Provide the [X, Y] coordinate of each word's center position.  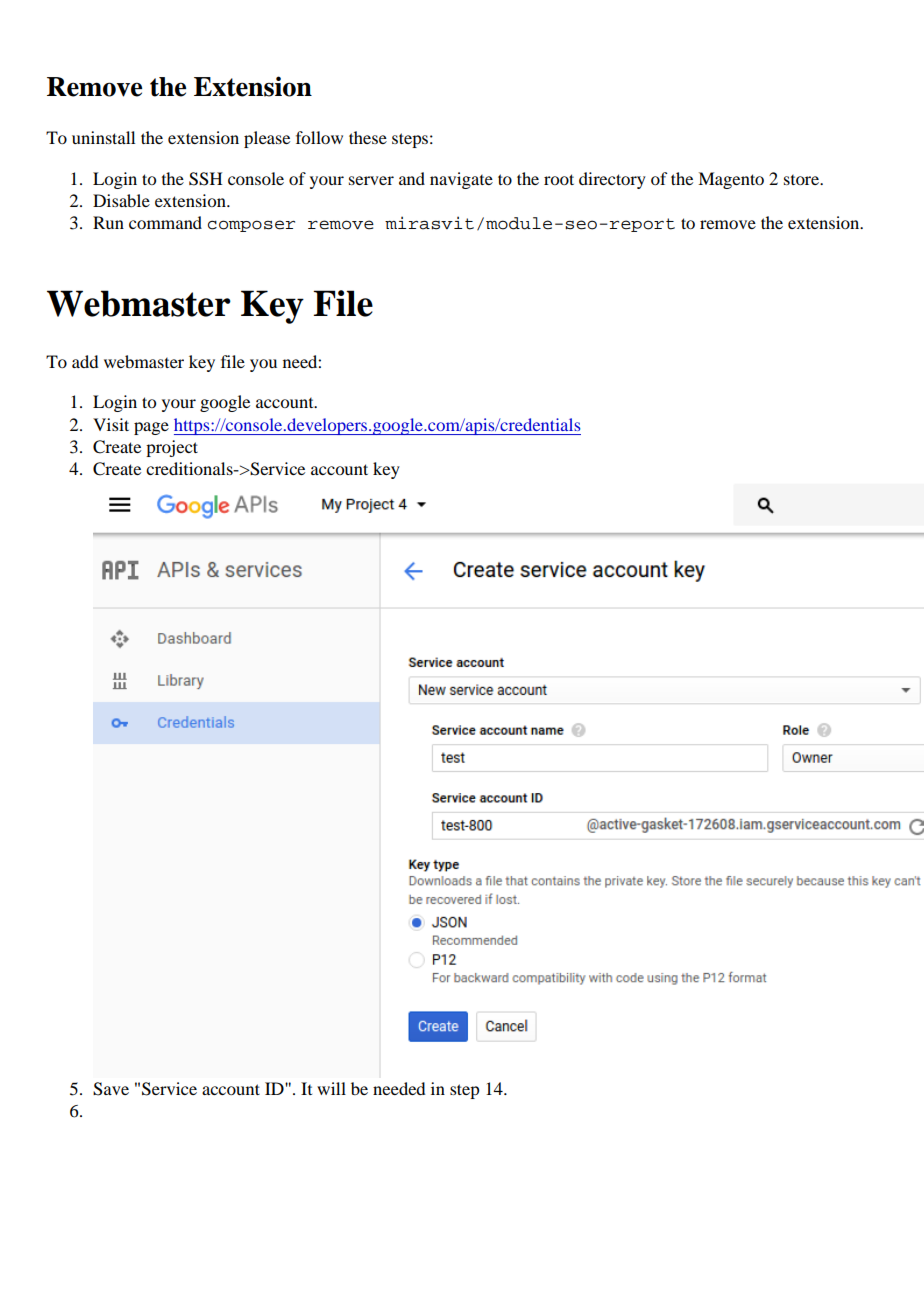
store [803, 180]
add [85, 361]
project [172, 448]
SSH [206, 179]
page [151, 428]
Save [111, 1089]
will [331, 1088]
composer [251, 226]
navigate [461, 180]
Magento [731, 180]
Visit [111, 424]
